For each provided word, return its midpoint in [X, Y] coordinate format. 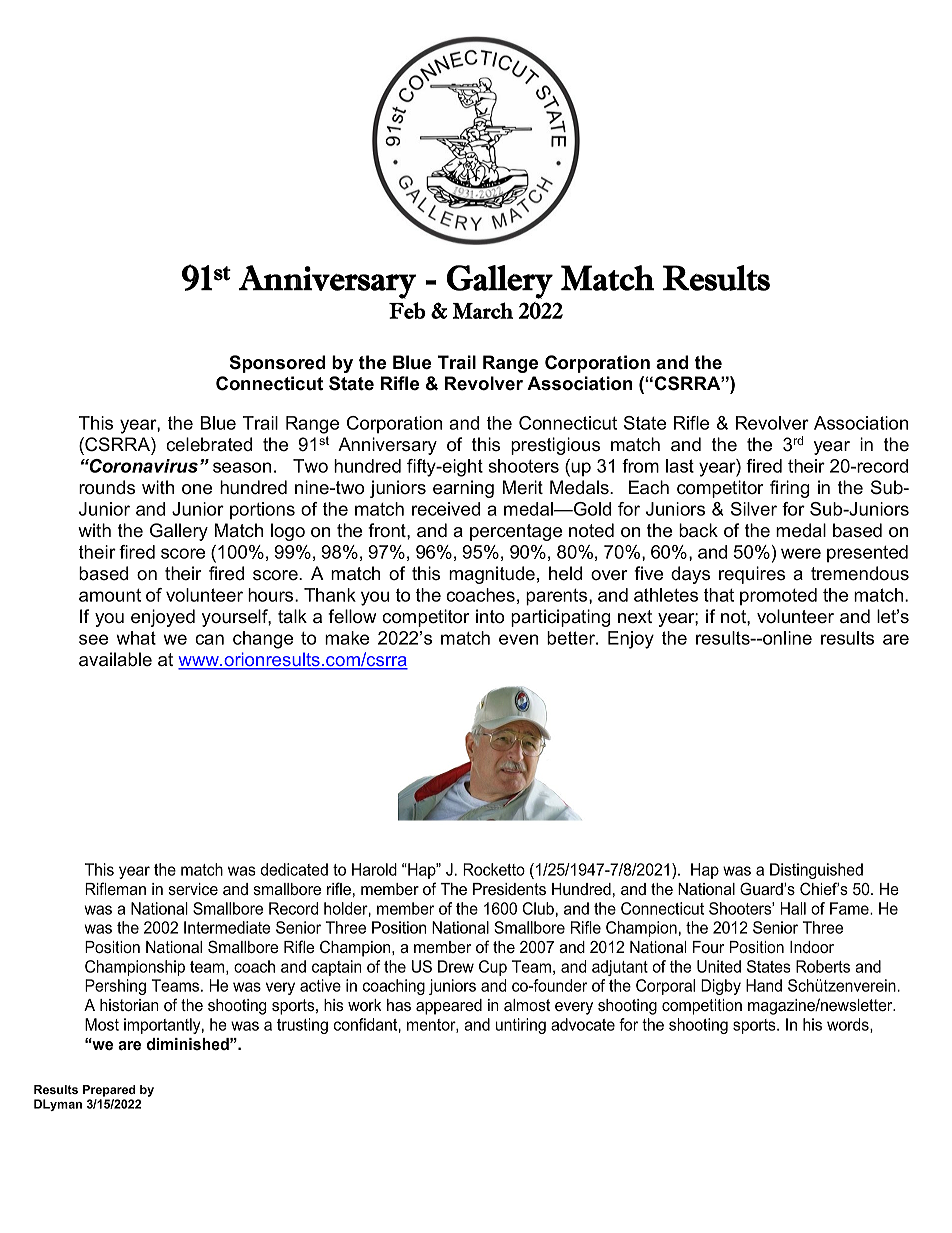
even [518, 639]
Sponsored [278, 364]
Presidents [509, 889]
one [197, 489]
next [635, 617]
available [115, 659]
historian [129, 1005]
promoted [778, 596]
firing [789, 489]
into [490, 616]
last [680, 466]
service [193, 889]
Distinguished [816, 871]
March [483, 310]
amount [110, 595]
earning [463, 489]
